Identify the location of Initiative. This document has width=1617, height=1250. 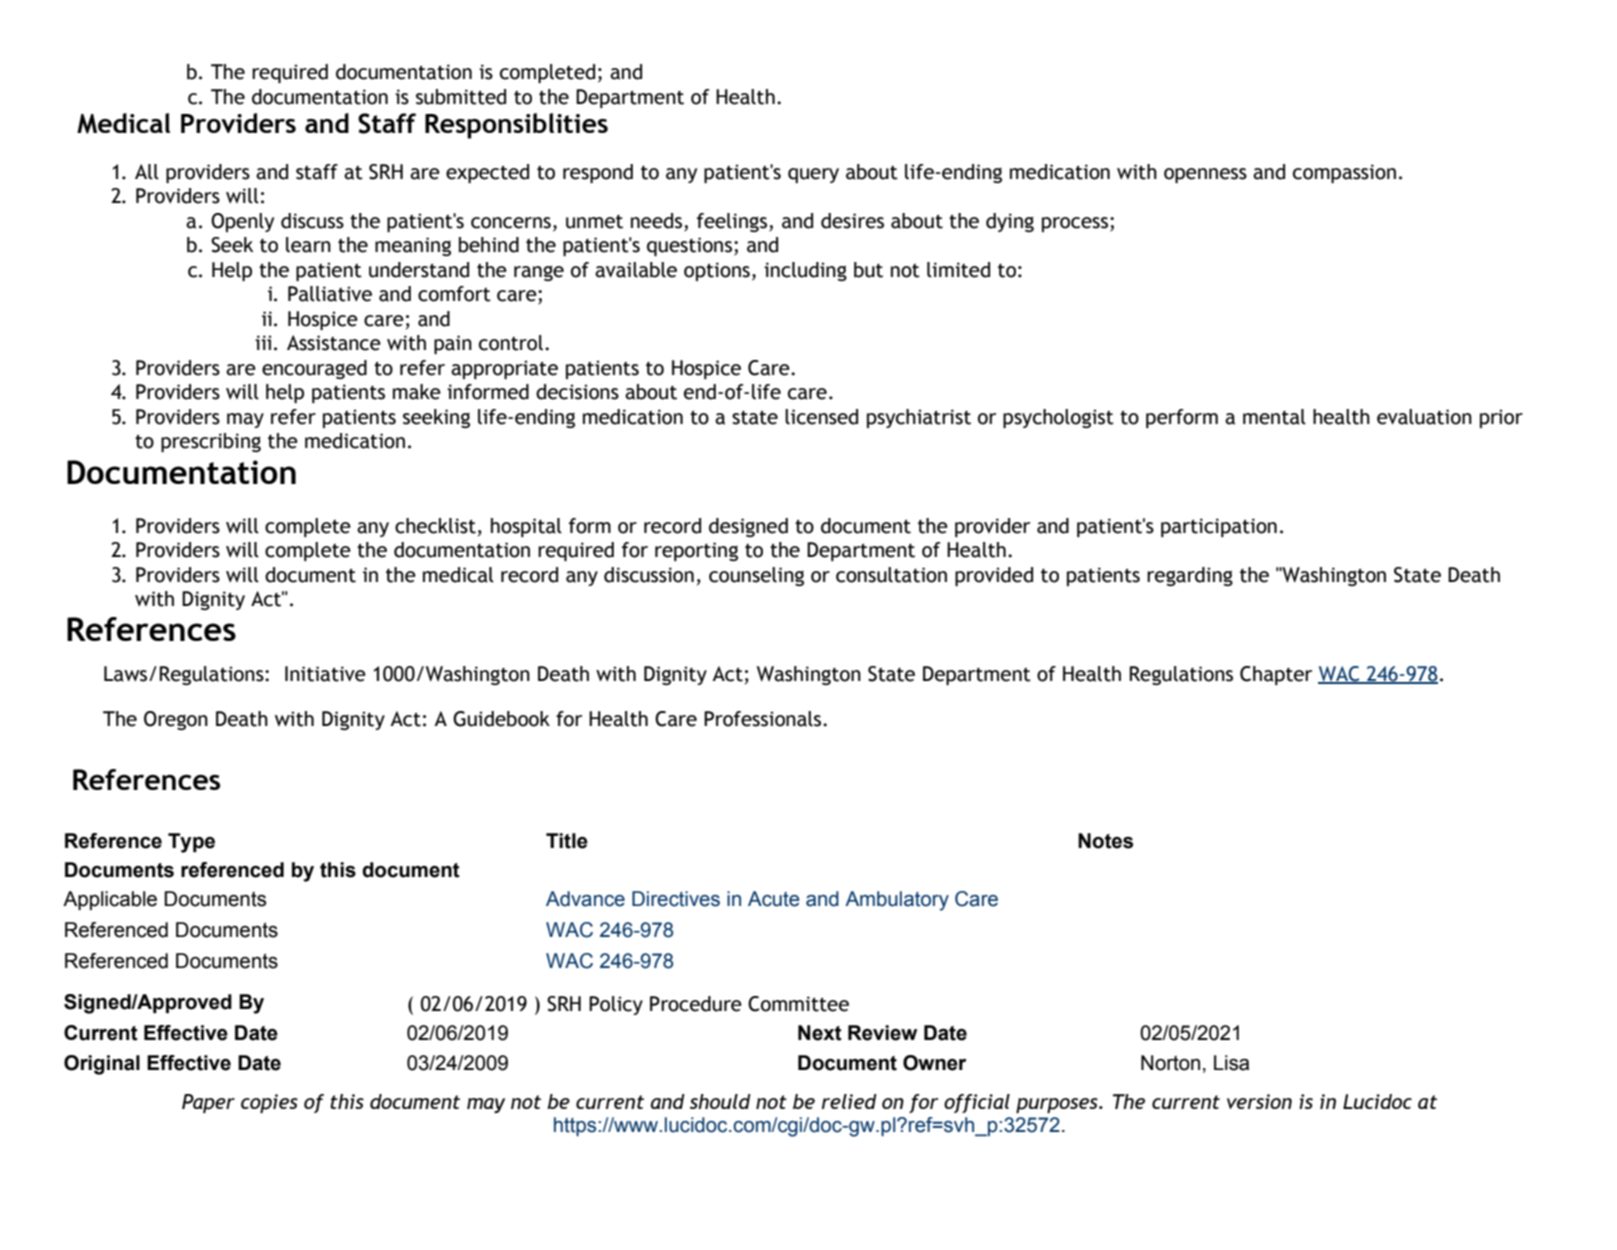
(325, 674).
